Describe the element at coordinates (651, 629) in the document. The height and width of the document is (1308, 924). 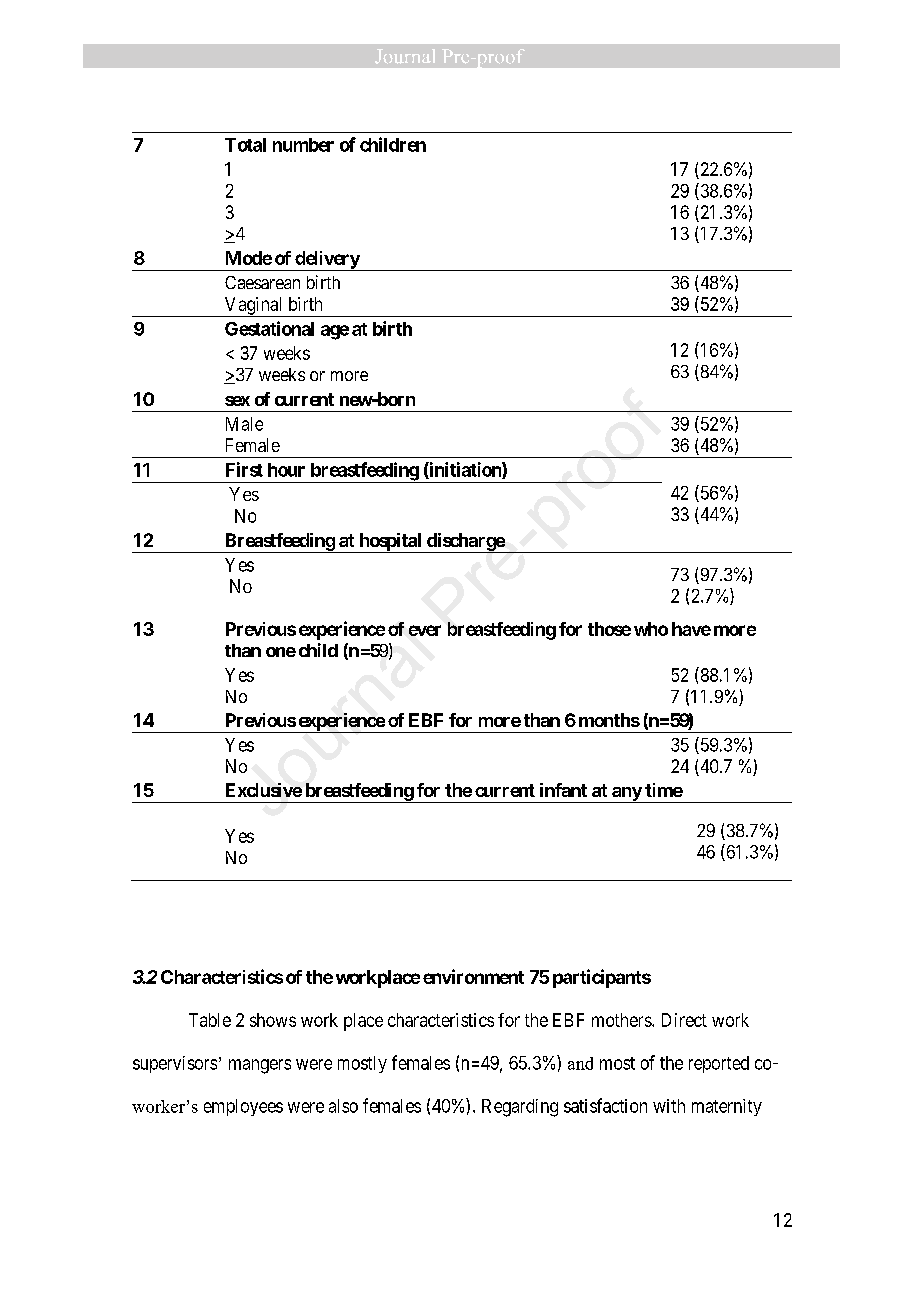
I see `who` at that location.
